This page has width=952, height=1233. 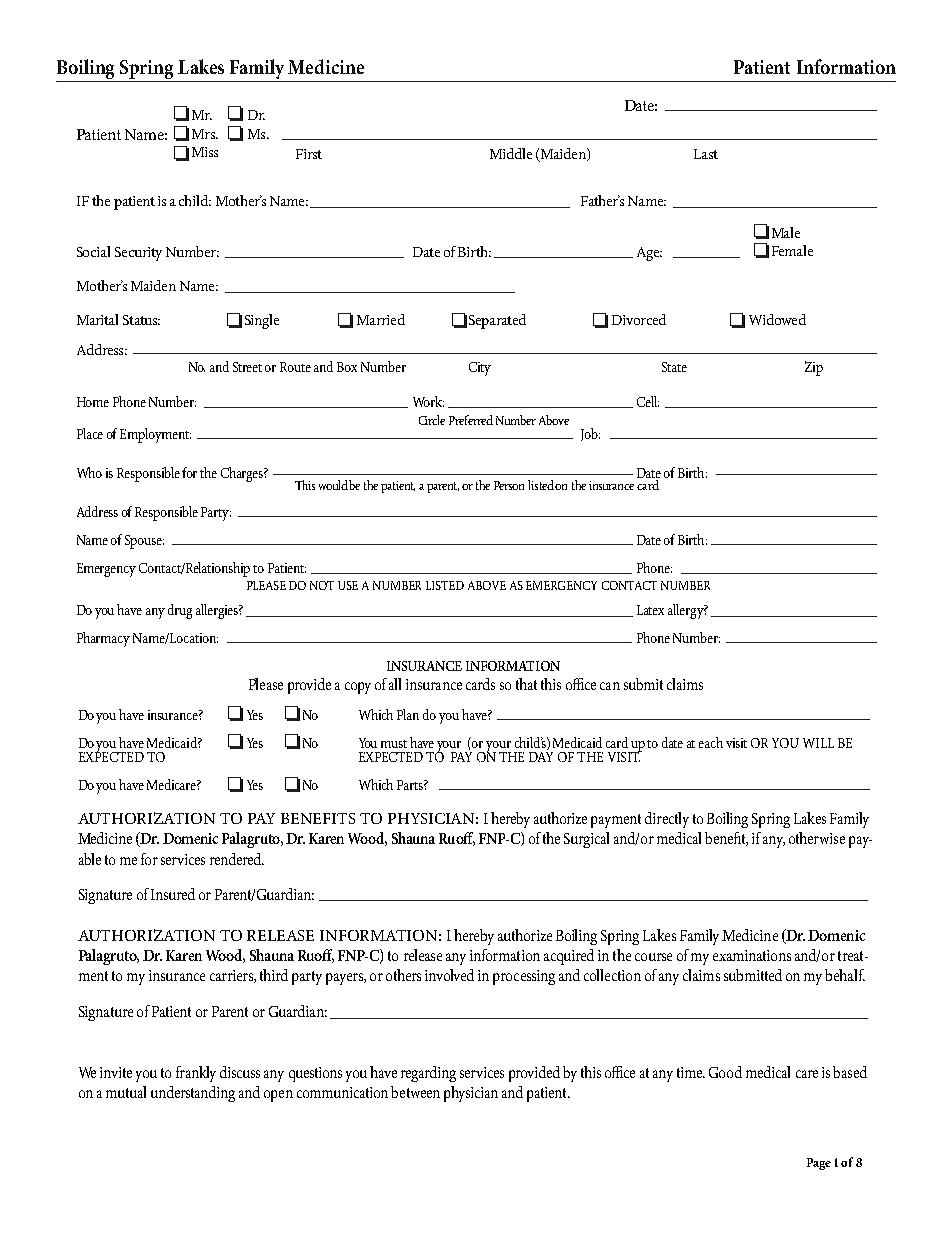 I want to click on Home, so click(x=93, y=402).
